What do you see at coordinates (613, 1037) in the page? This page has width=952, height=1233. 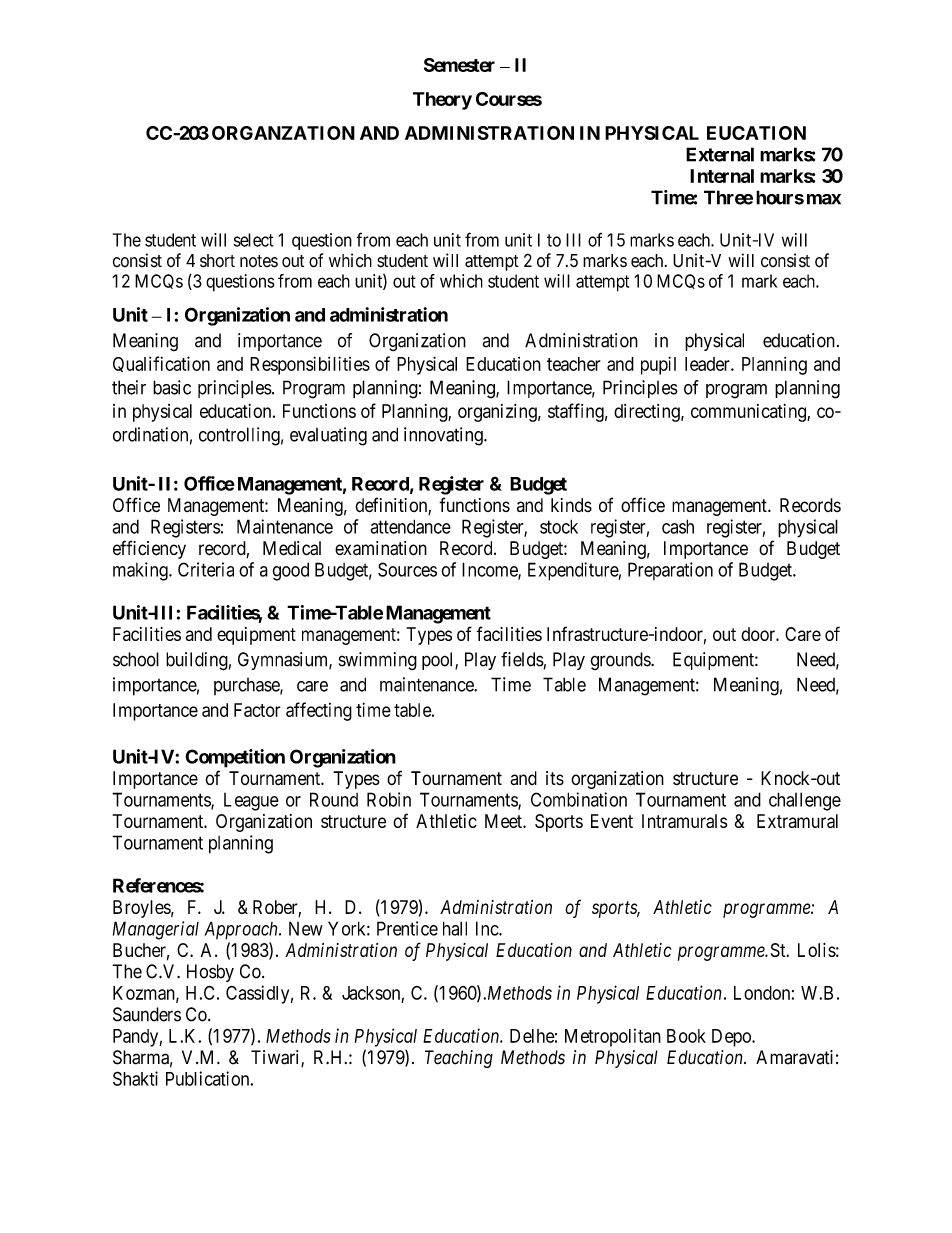 I see `Metropolitan` at bounding box center [613, 1037].
